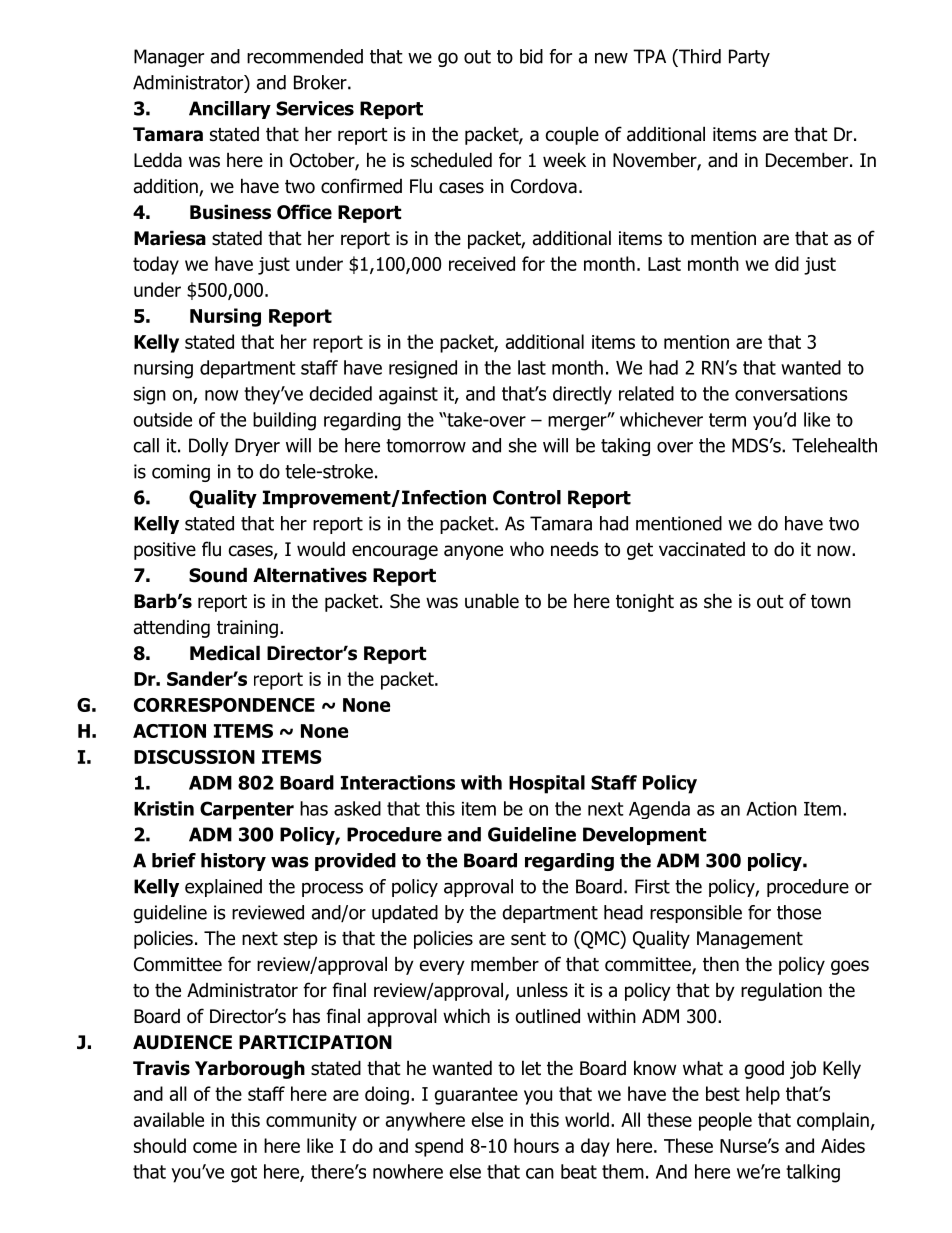 The width and height of the screenshot is (952, 1233). Describe the element at coordinates (749, 58) in the screenshot. I see `Party` at that location.
